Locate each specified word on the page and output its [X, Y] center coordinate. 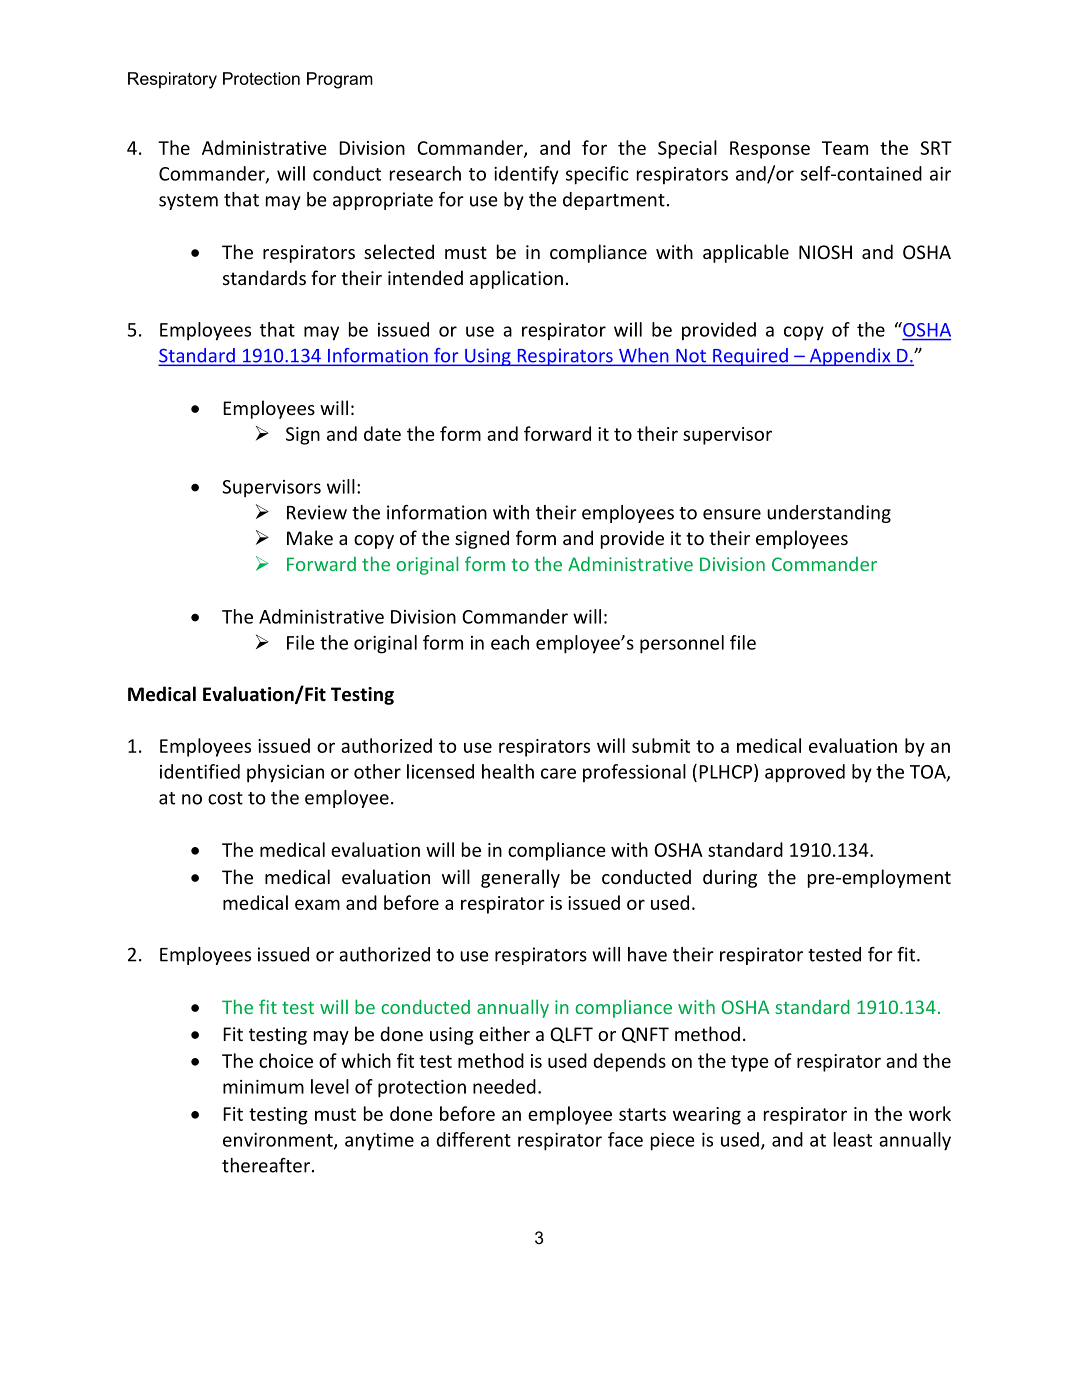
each [510, 642]
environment [279, 1141]
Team [845, 148]
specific [597, 175]
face [625, 1139]
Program [340, 80]
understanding [829, 514]
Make [310, 537]
